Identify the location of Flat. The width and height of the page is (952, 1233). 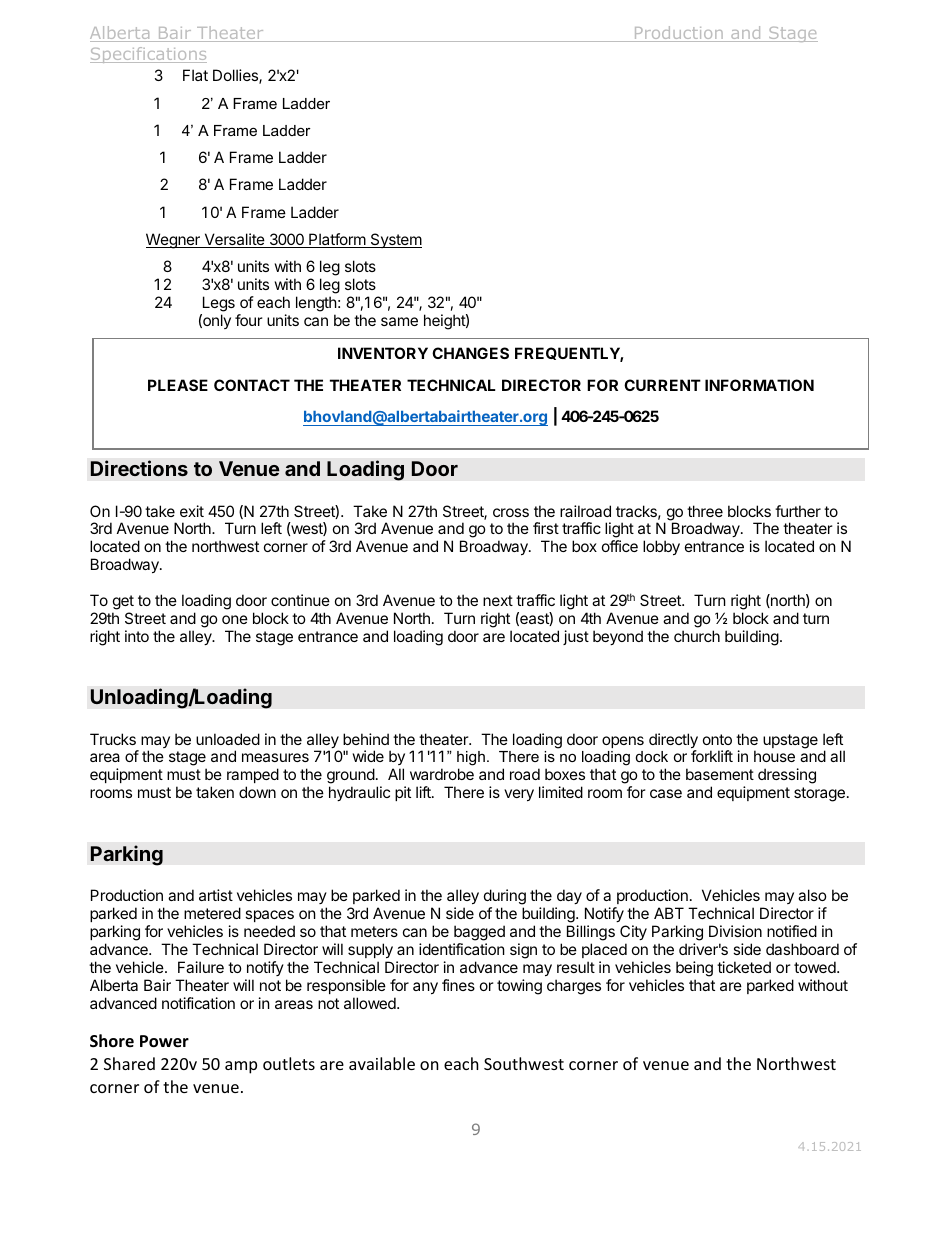
(195, 75).
